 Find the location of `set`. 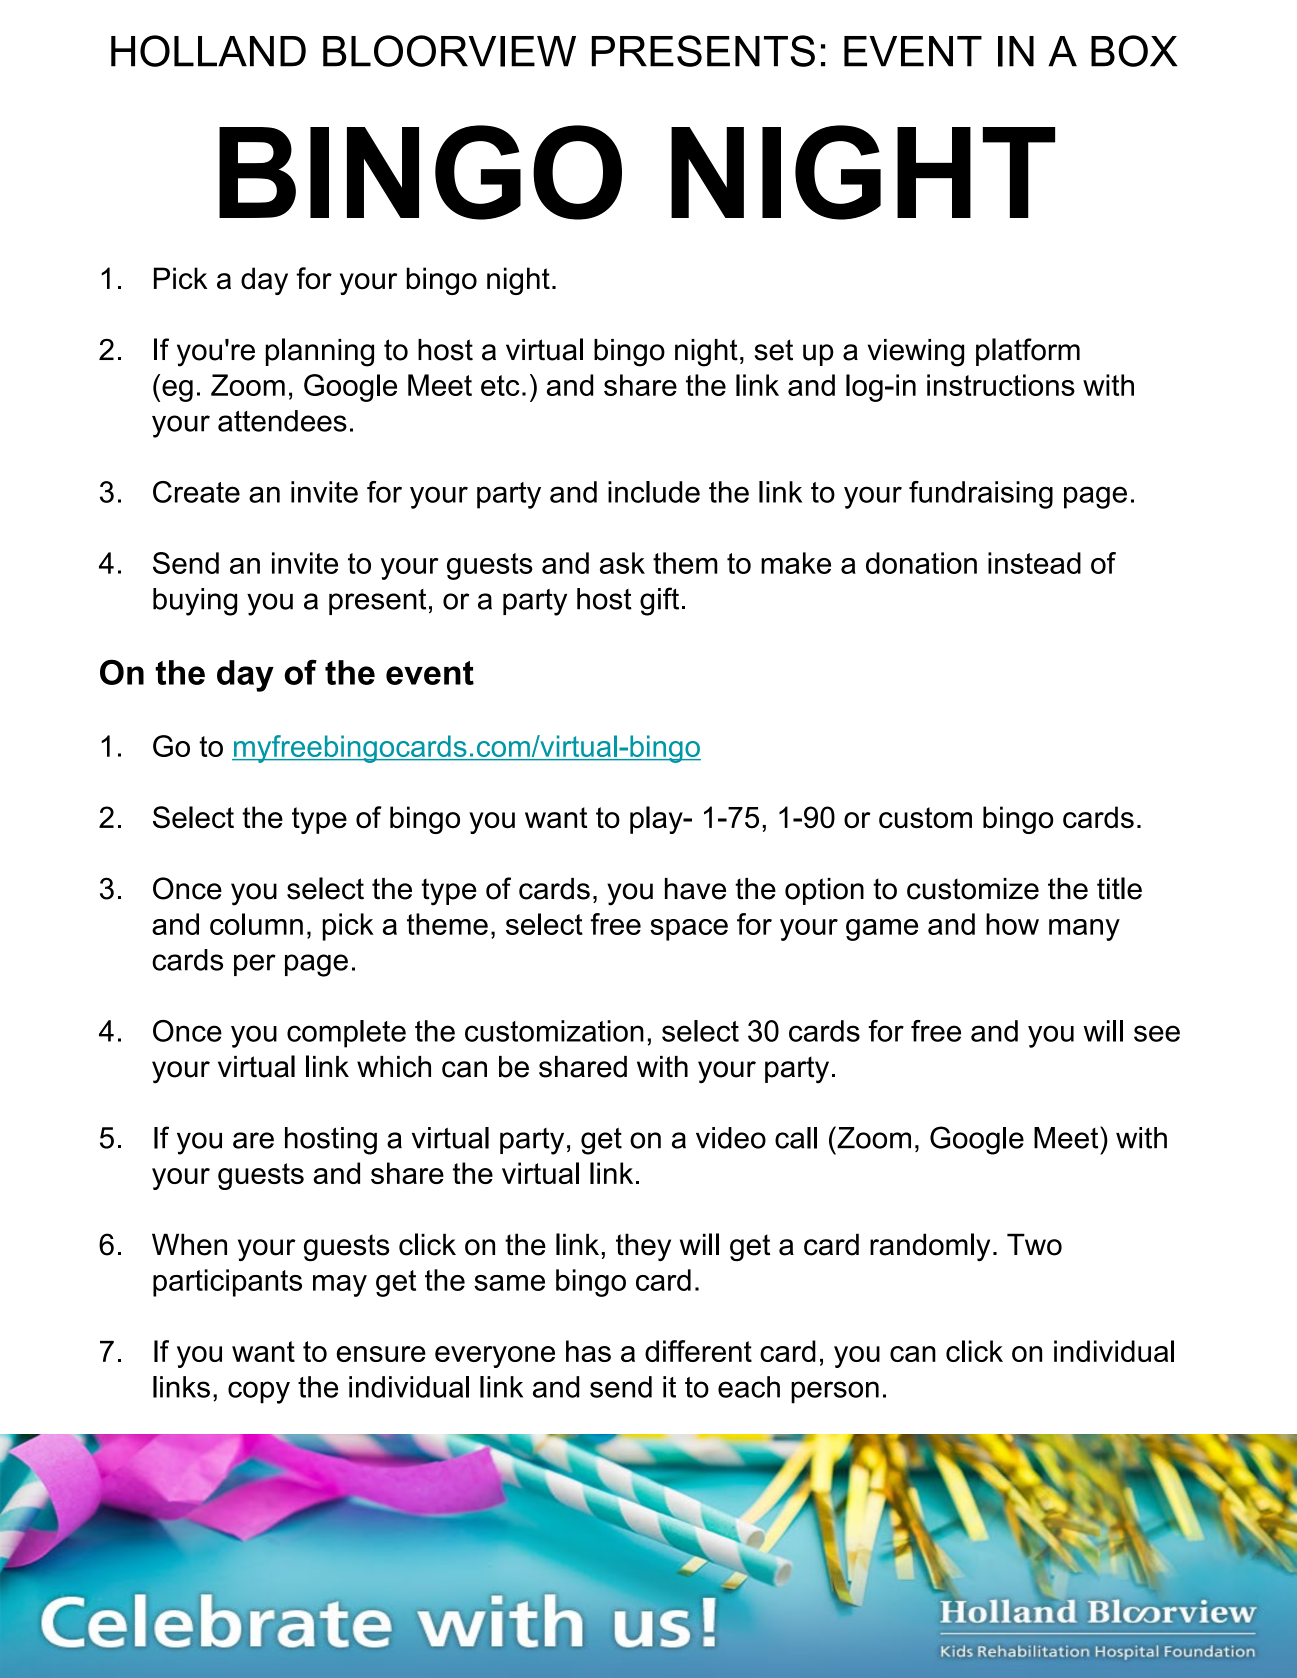

set is located at coordinates (774, 350).
